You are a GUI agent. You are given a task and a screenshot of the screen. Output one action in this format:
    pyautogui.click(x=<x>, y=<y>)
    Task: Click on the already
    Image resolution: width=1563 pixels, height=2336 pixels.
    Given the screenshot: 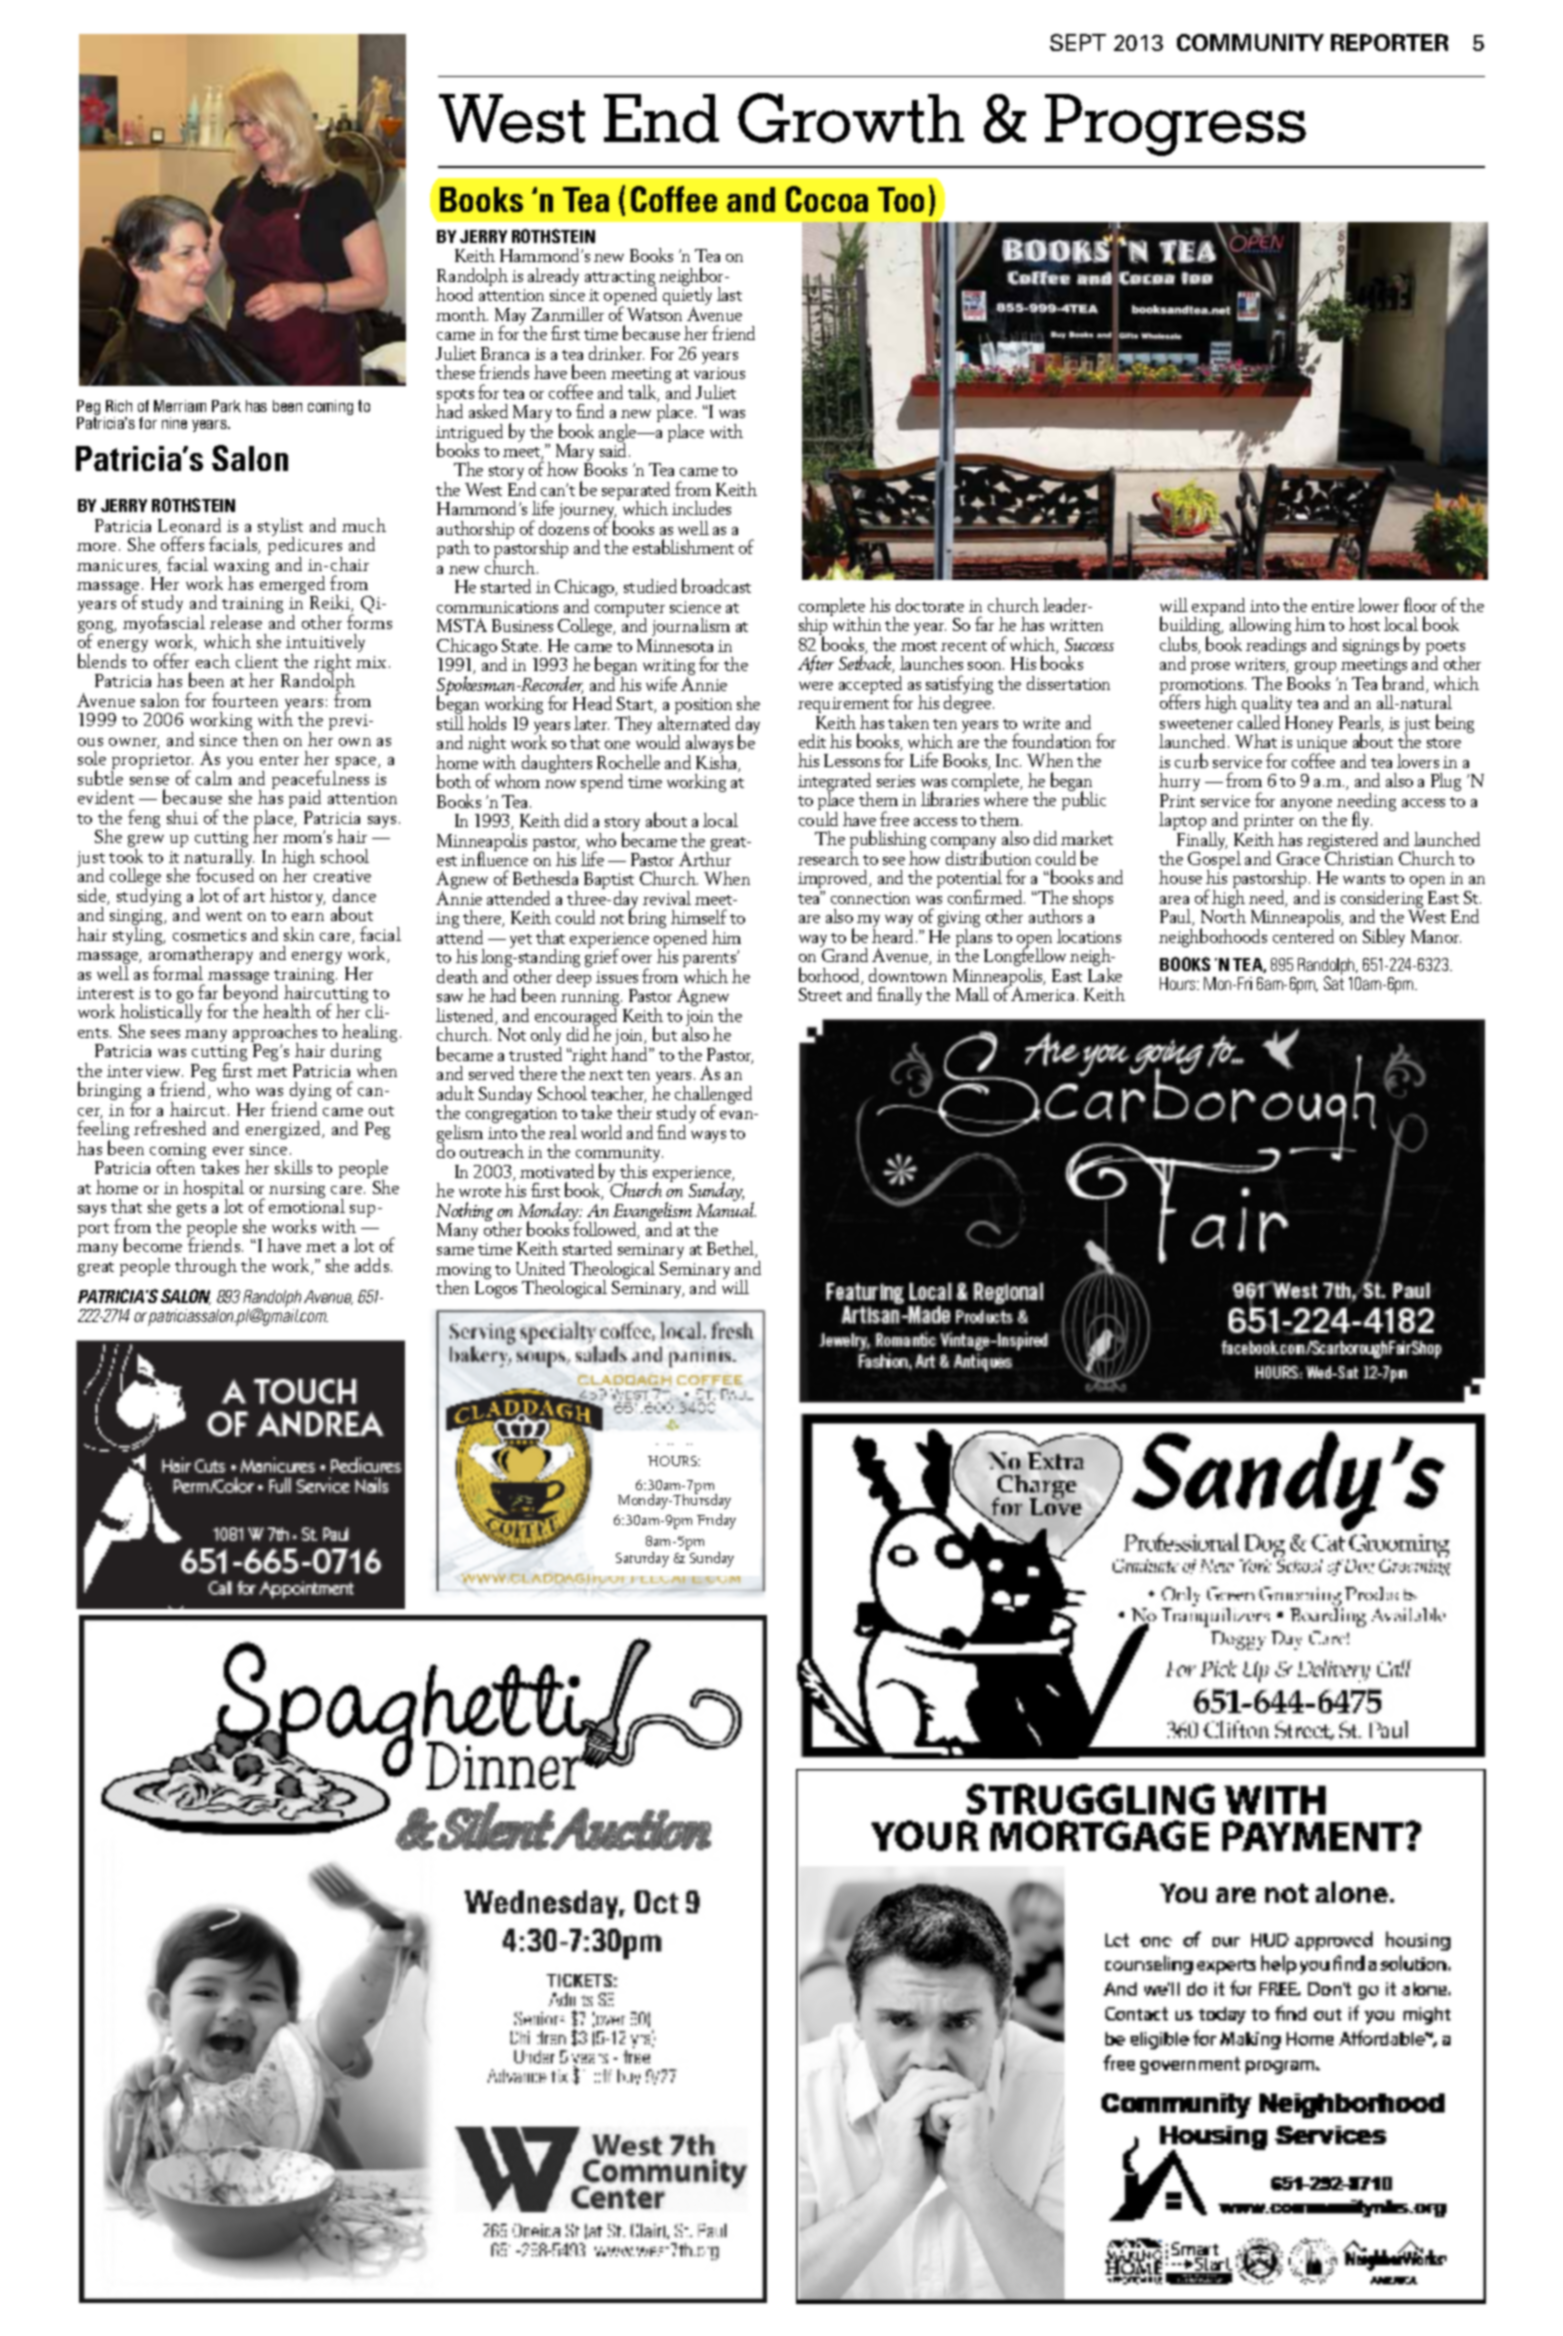 What is the action you would take?
    pyautogui.click(x=553, y=277)
